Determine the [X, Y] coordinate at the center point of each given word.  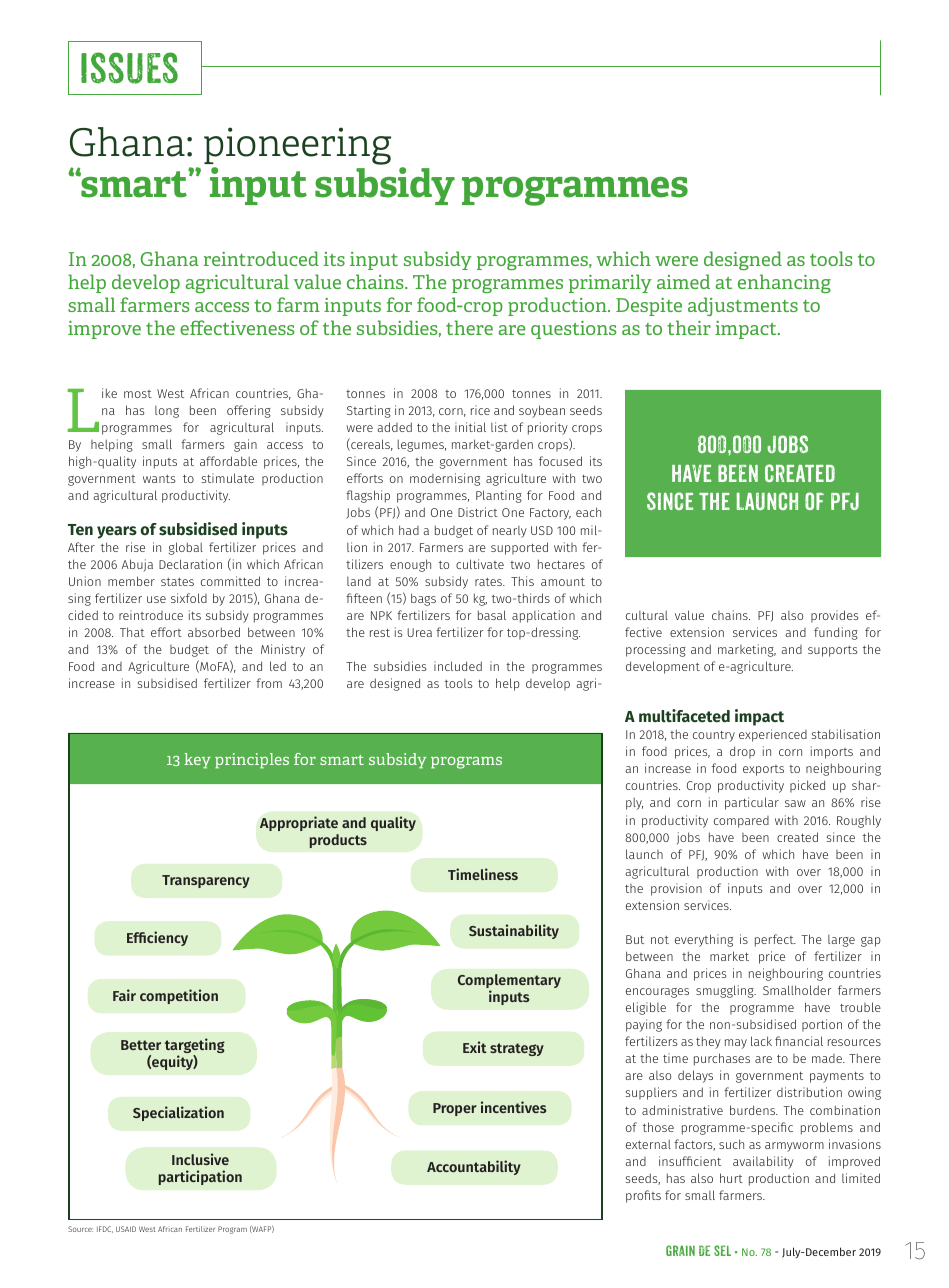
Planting [499, 496]
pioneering [297, 146]
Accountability [474, 1167]
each [588, 512]
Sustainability [514, 931]
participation [200, 1177]
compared [741, 822]
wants [159, 479]
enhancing [784, 283]
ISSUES [129, 68]
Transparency [206, 881]
